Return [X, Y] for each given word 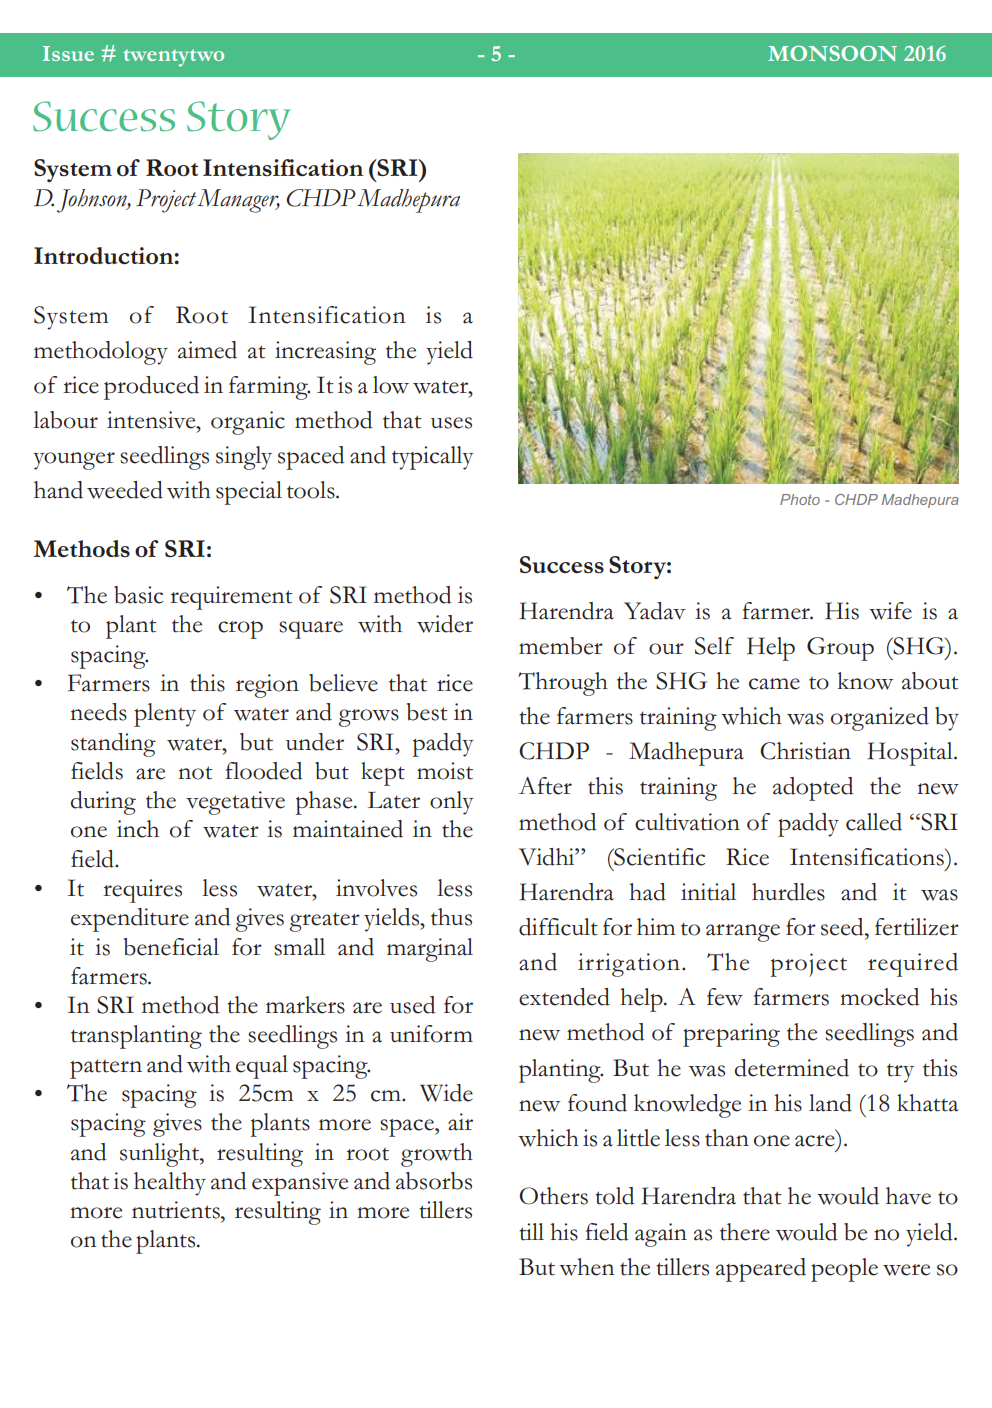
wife [890, 611]
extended [564, 997]
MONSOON [832, 53]
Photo [800, 499]
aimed [207, 350]
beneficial [171, 947]
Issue [68, 53]
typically [433, 458]
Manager [238, 201]
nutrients [177, 1210]
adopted [813, 789]
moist [445, 771]
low [391, 385]
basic [138, 595]
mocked [879, 997]
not [195, 773]
